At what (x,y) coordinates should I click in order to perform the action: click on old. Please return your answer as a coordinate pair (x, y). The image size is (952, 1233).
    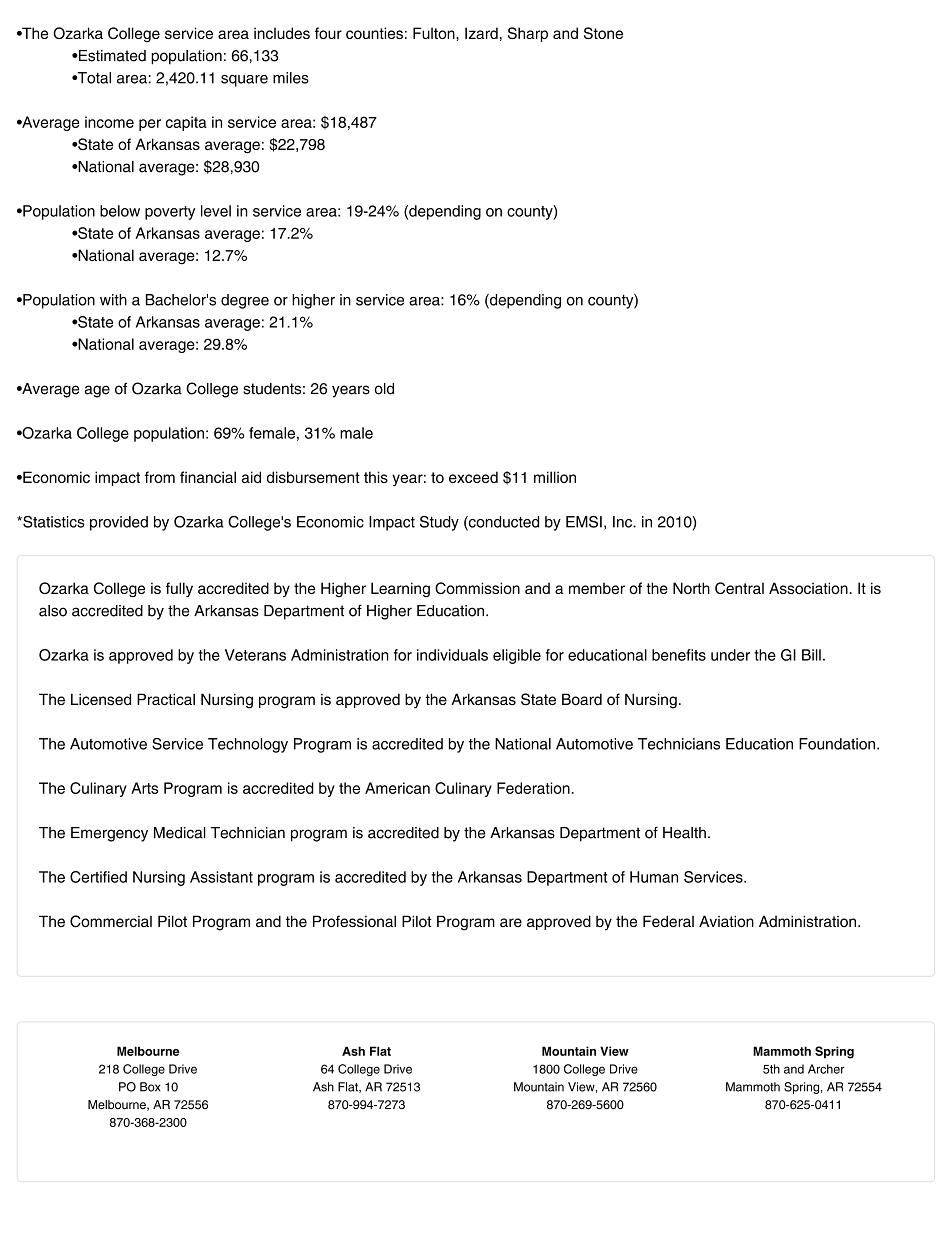
    Looking at the image, I should click on (384, 389).
